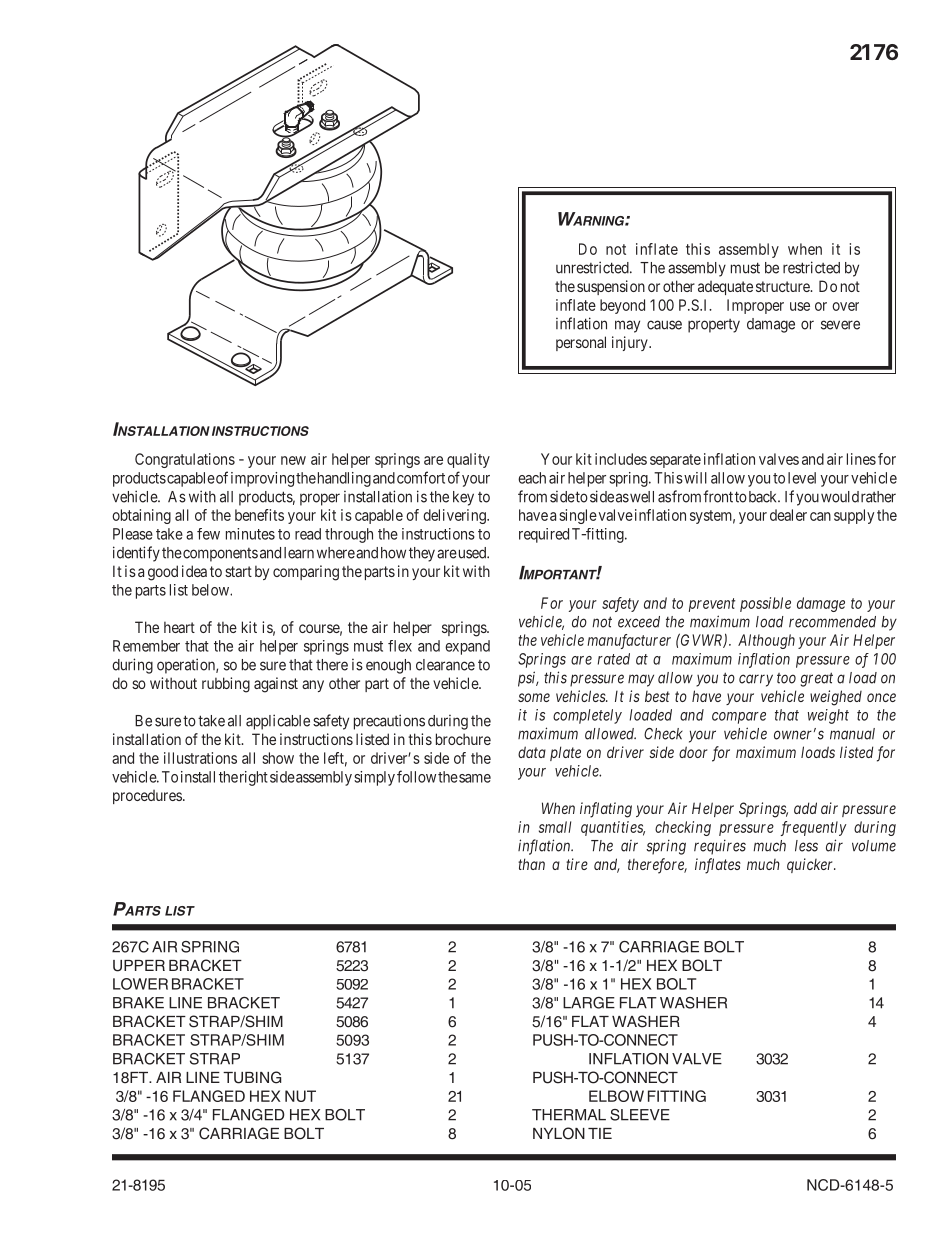 Image resolution: width=952 pixels, height=1233 pixels. Describe the element at coordinates (534, 697) in the screenshot. I see `some` at that location.
